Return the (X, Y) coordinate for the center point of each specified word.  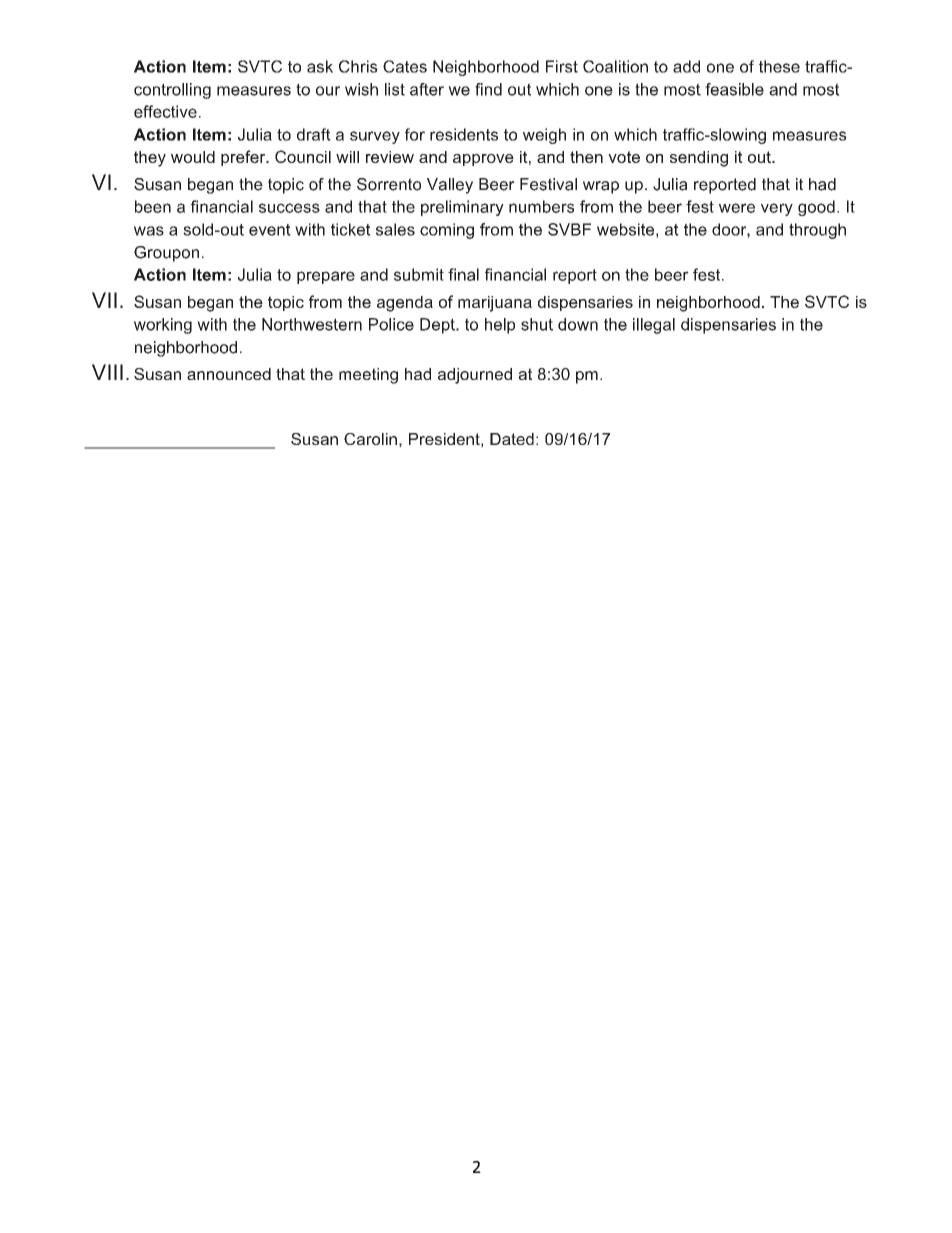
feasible (734, 89)
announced (229, 374)
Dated (512, 439)
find (488, 89)
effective (165, 111)
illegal (654, 326)
